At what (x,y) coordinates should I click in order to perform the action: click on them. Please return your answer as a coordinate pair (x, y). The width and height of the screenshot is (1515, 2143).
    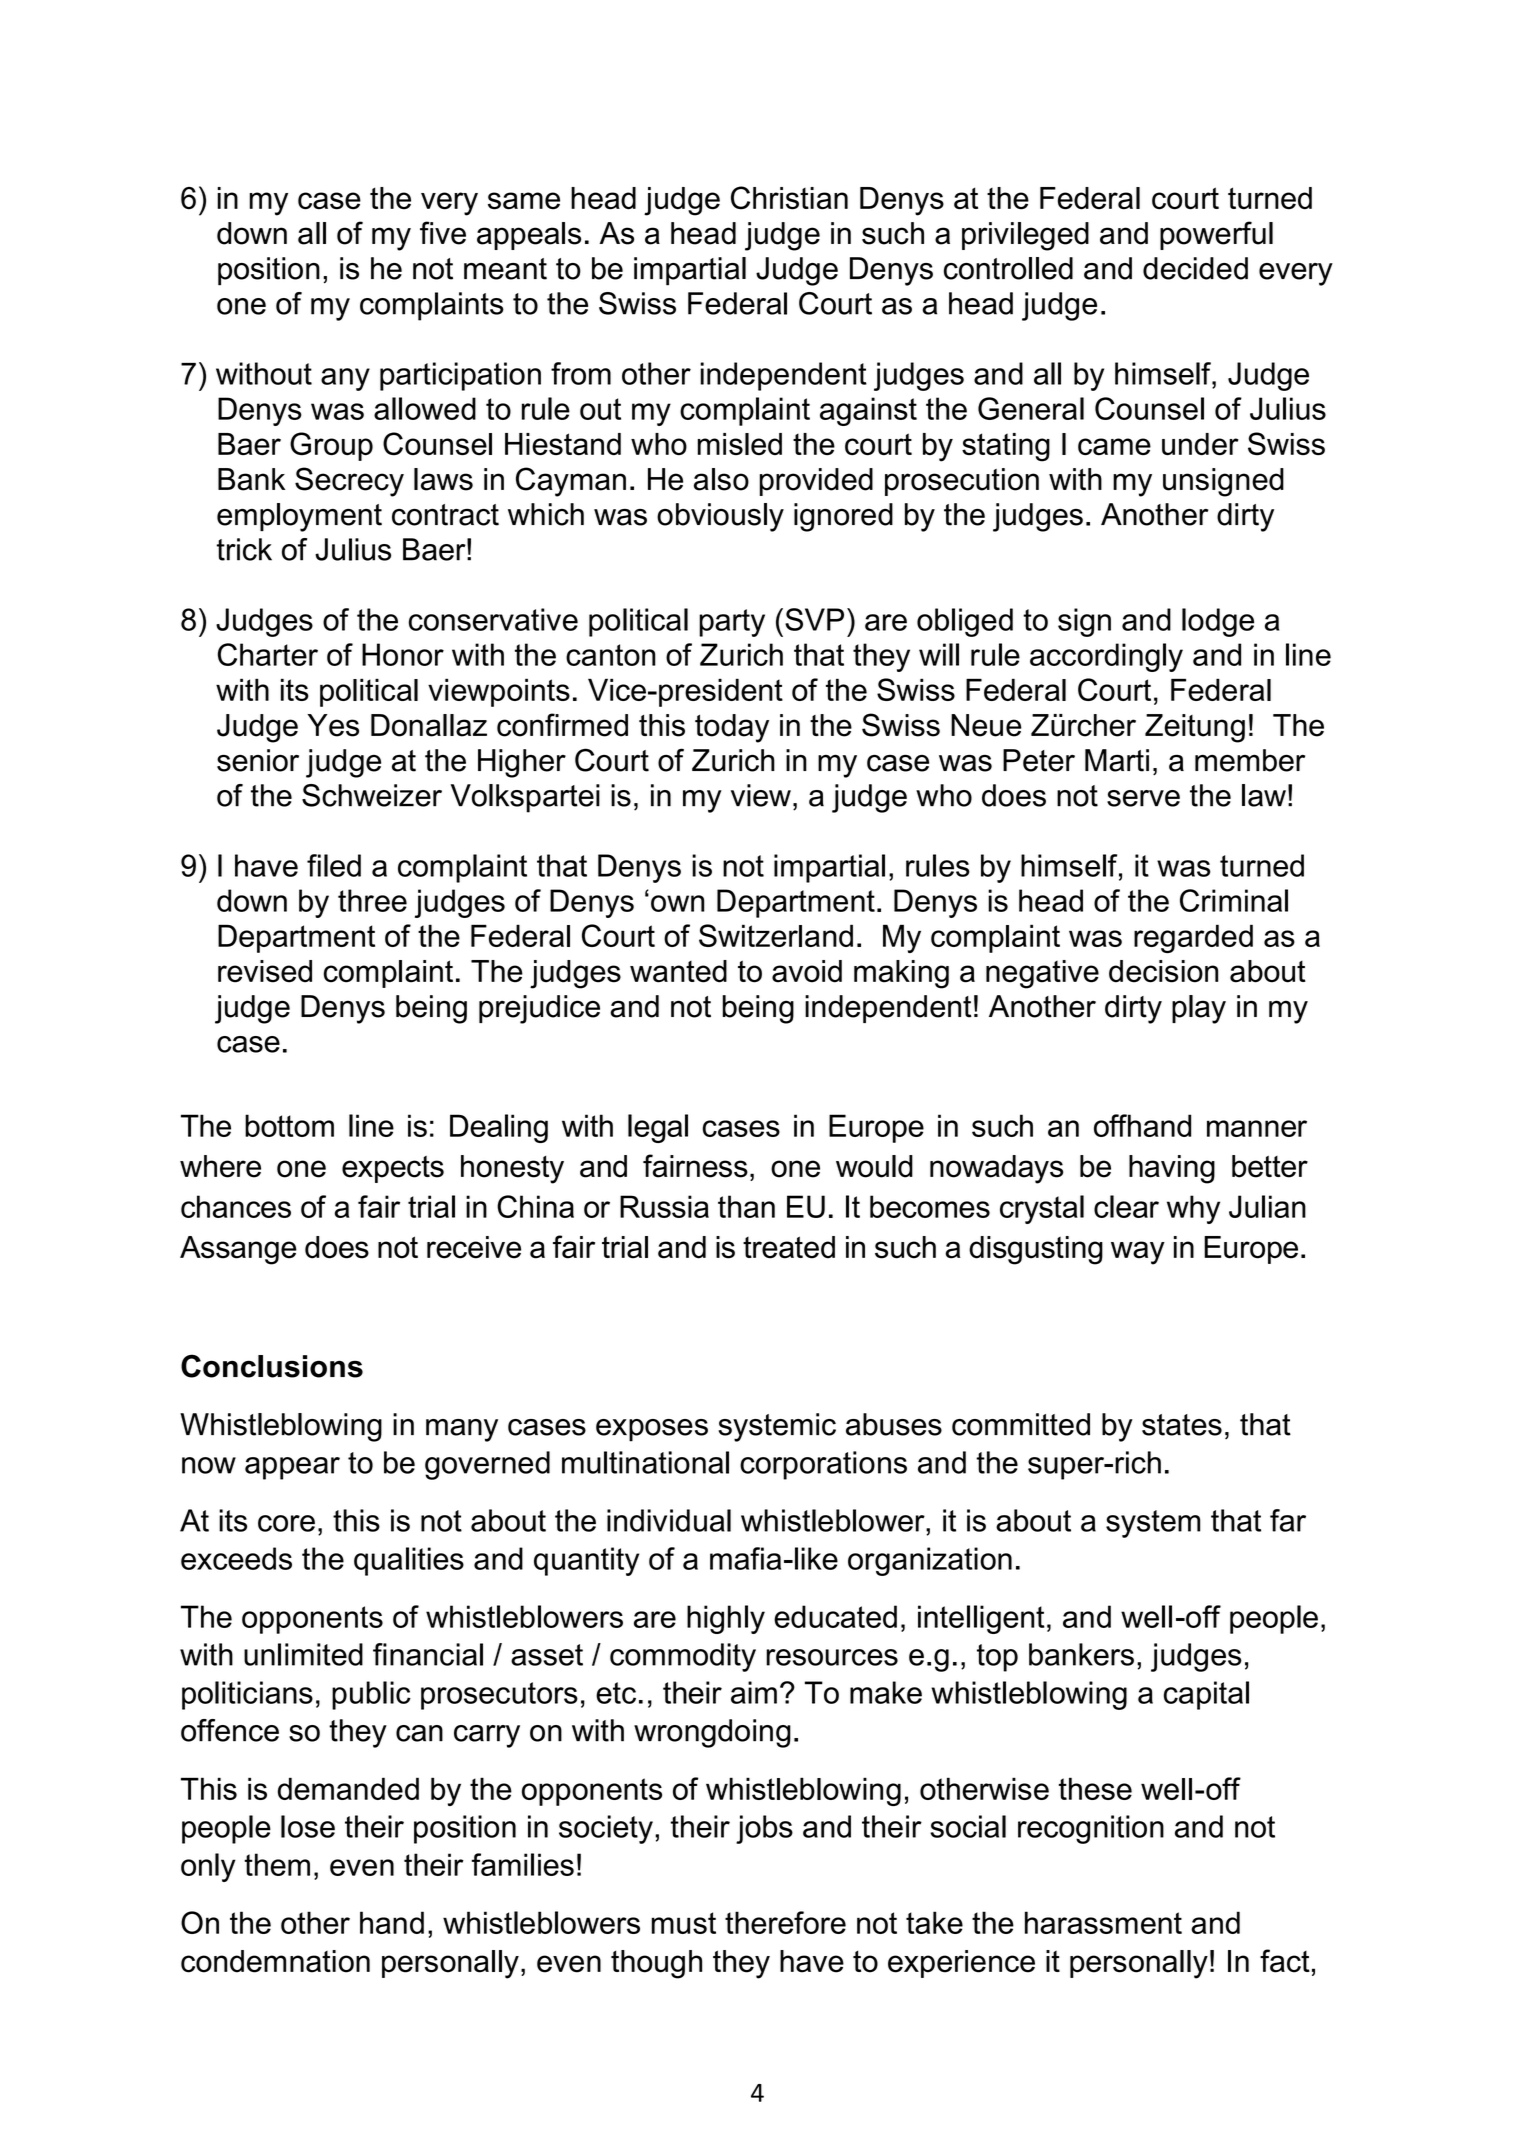
    Looking at the image, I should click on (277, 1864).
